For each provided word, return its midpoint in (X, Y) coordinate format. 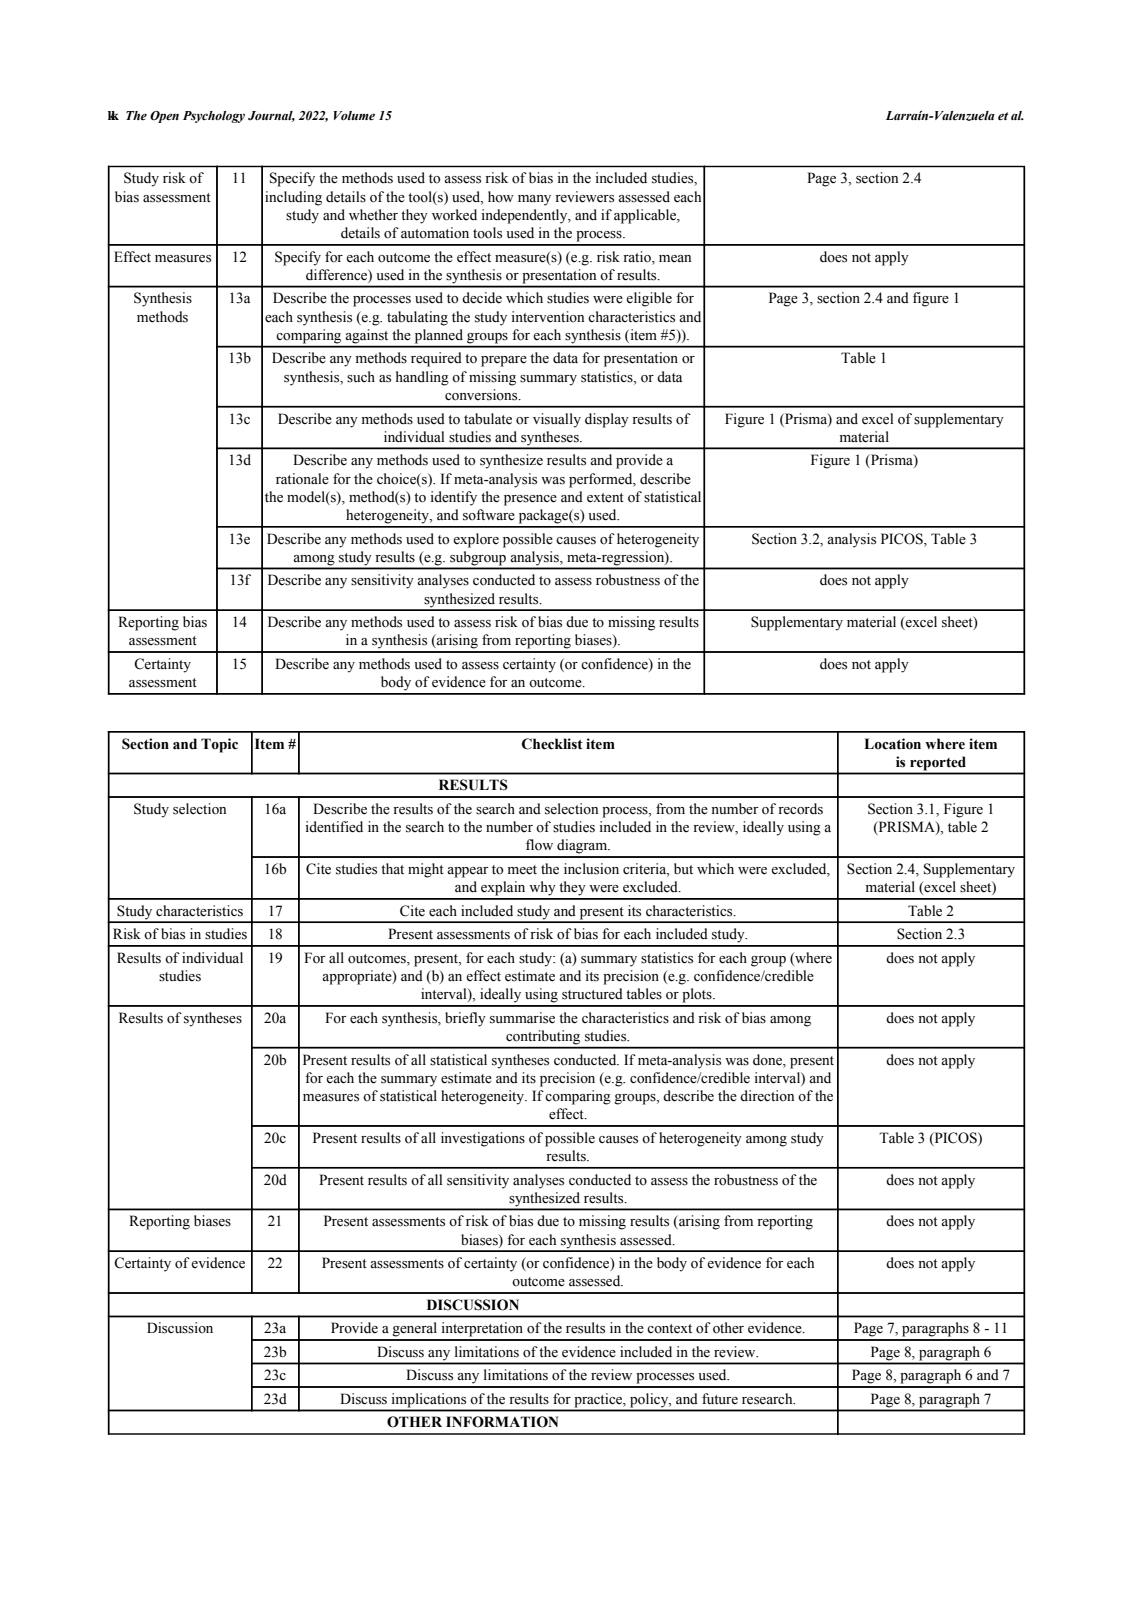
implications (429, 1401)
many (534, 200)
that (392, 868)
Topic (219, 745)
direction (767, 1096)
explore (476, 540)
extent (605, 498)
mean (675, 259)
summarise (522, 1018)
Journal (271, 116)
